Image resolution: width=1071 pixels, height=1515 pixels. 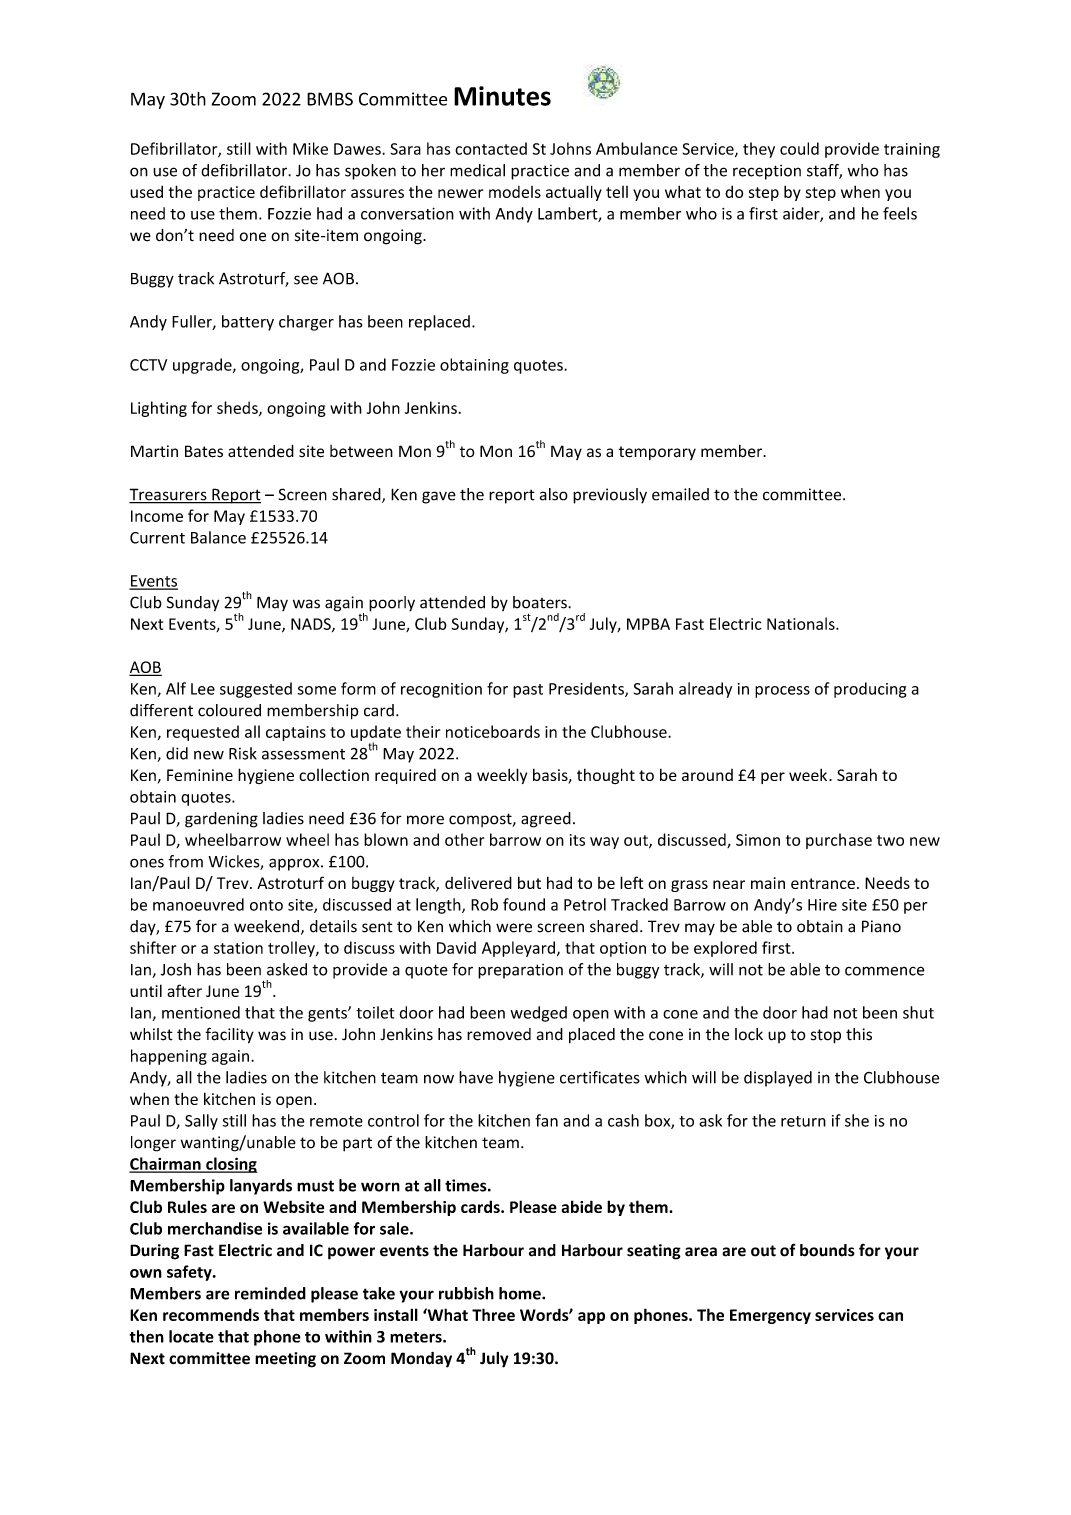 I want to click on recommends, so click(x=211, y=1314).
